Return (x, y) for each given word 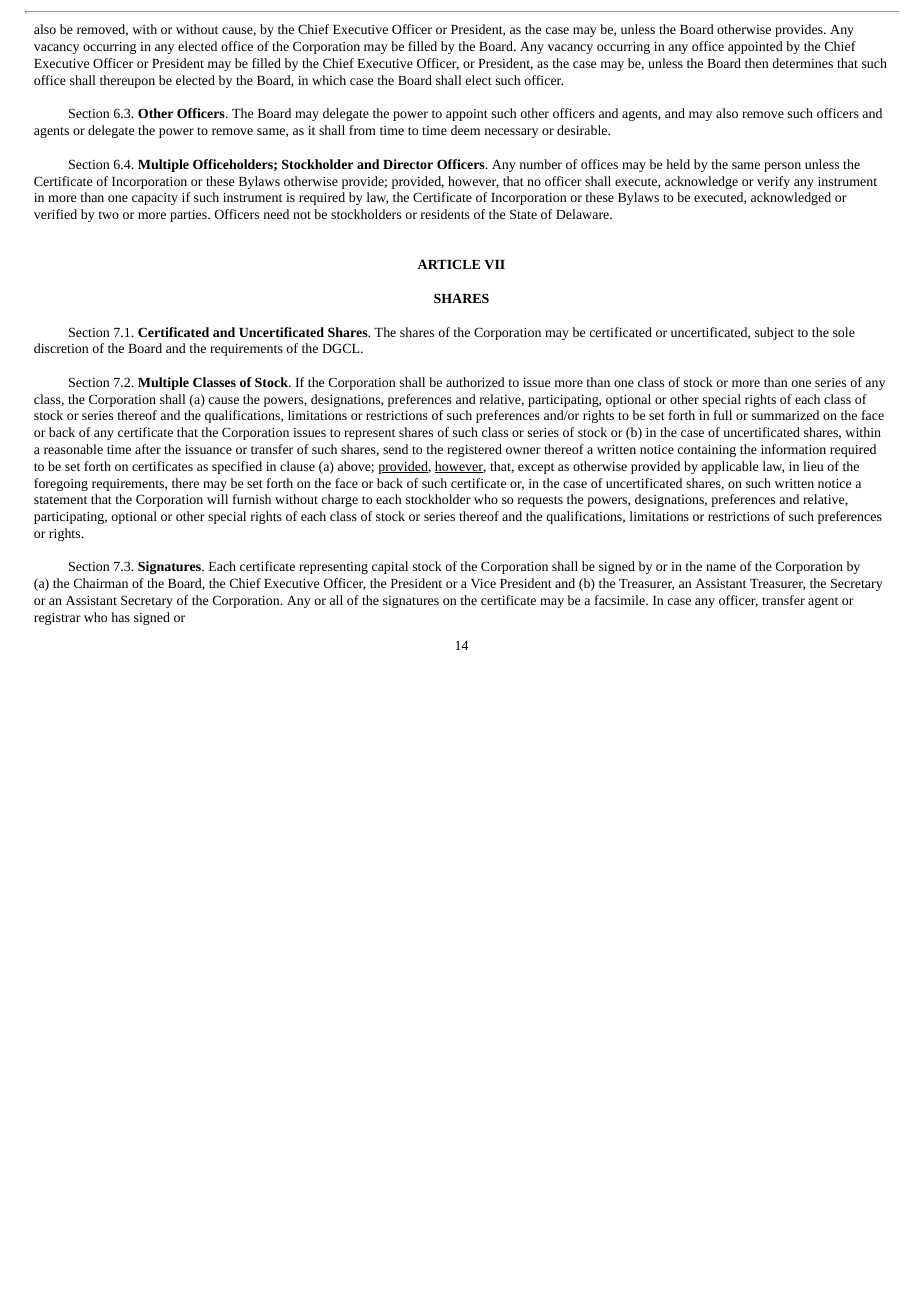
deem (465, 130)
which (329, 80)
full (723, 415)
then (756, 63)
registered (474, 450)
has (120, 617)
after (148, 449)
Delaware (583, 214)
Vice (483, 583)
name (721, 567)
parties (189, 216)
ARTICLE (448, 264)
